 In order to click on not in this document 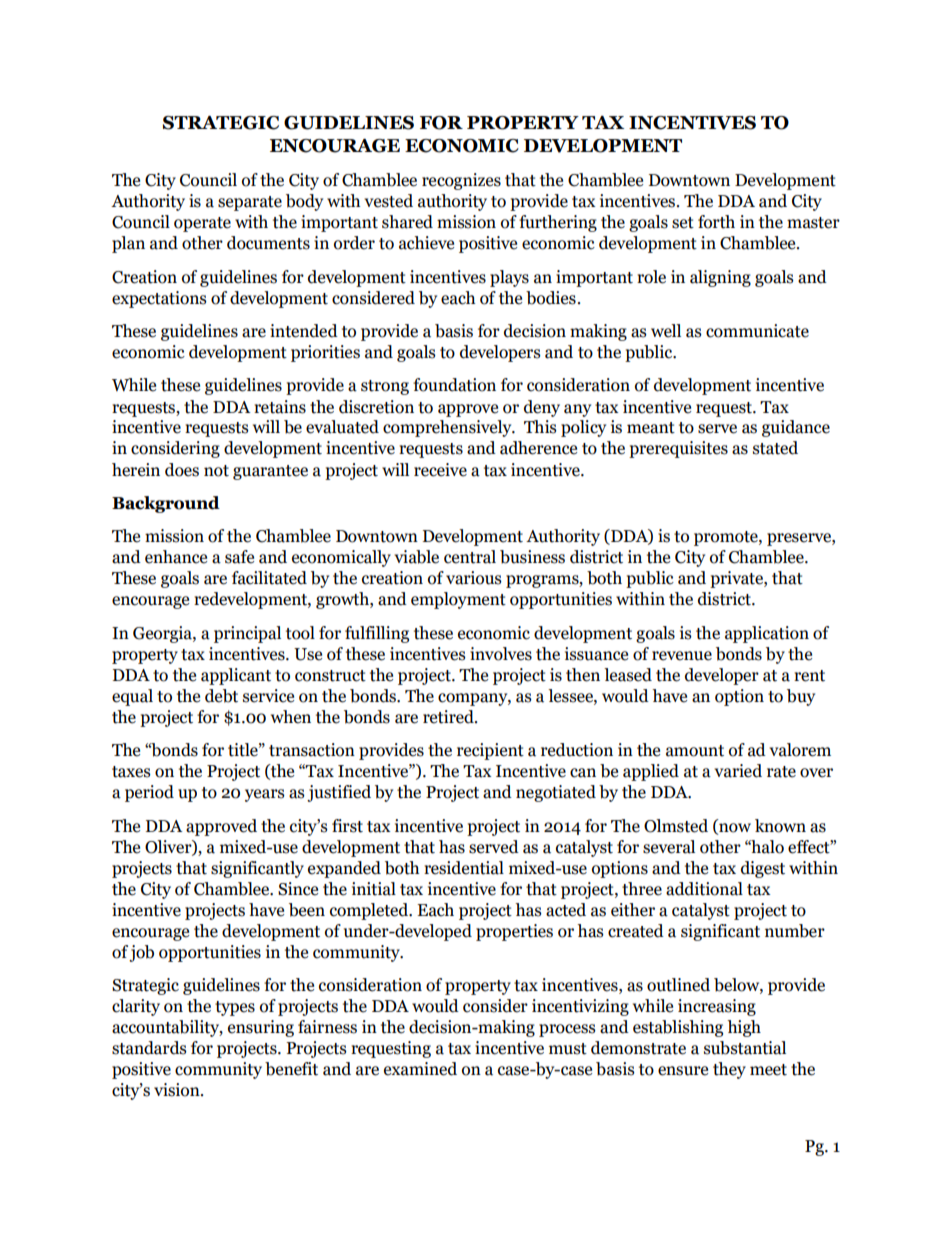, I will do `click(216, 471)`.
